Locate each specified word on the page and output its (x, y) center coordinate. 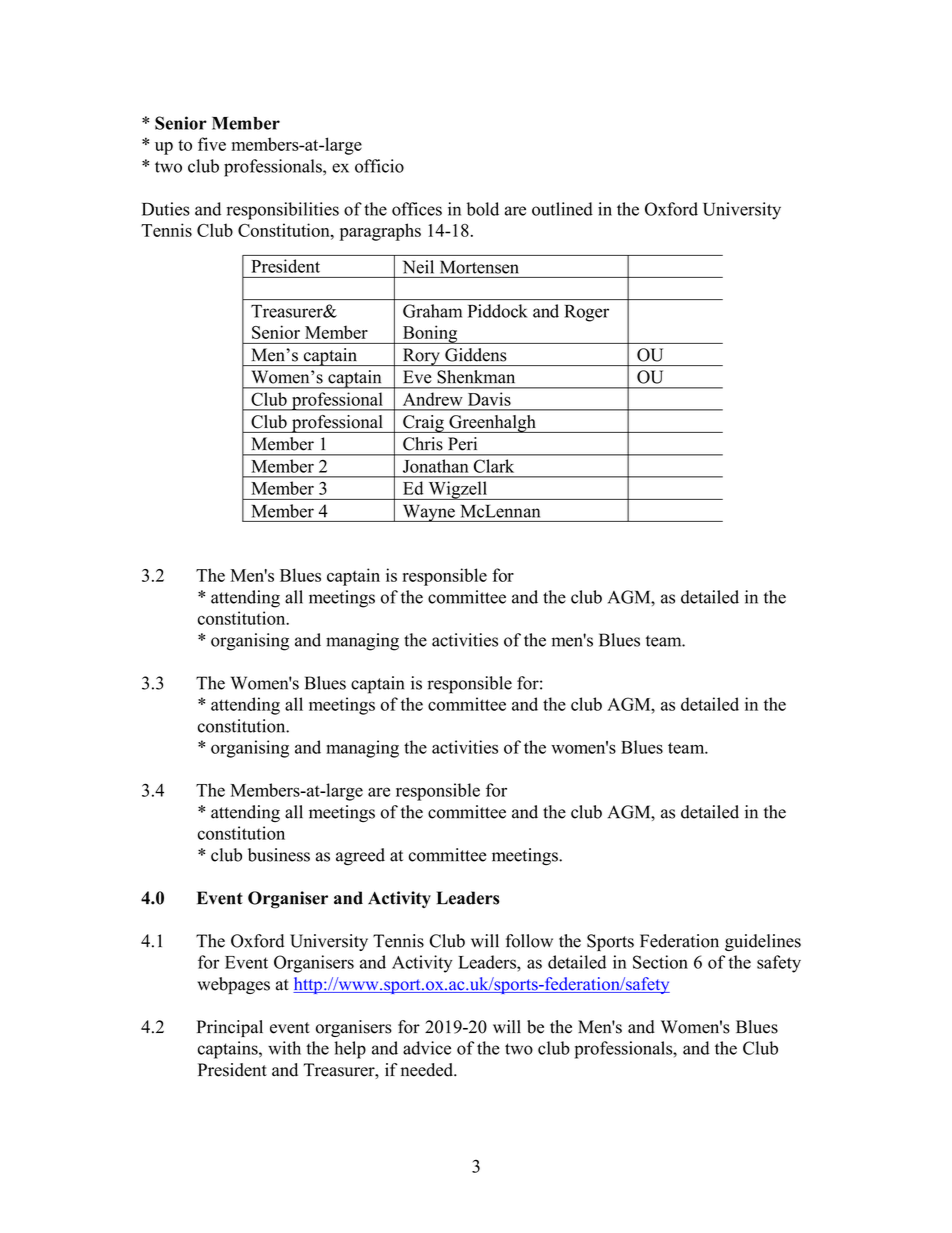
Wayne (428, 513)
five (212, 144)
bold (483, 209)
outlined (562, 209)
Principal (230, 1028)
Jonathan (435, 466)
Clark (494, 466)
